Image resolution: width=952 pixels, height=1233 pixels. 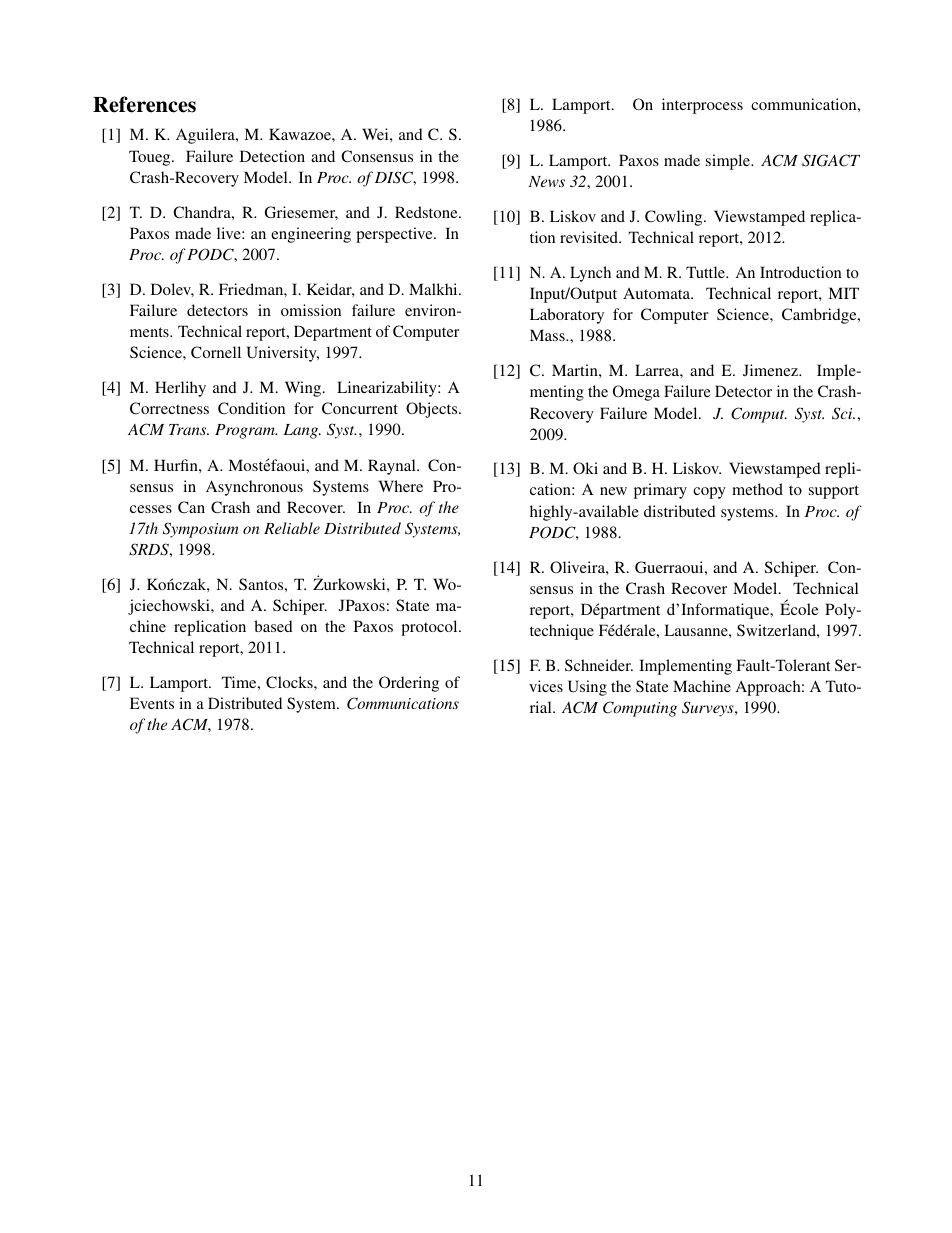 What do you see at coordinates (254, 488) in the screenshot?
I see `Asynchronous` at bounding box center [254, 488].
